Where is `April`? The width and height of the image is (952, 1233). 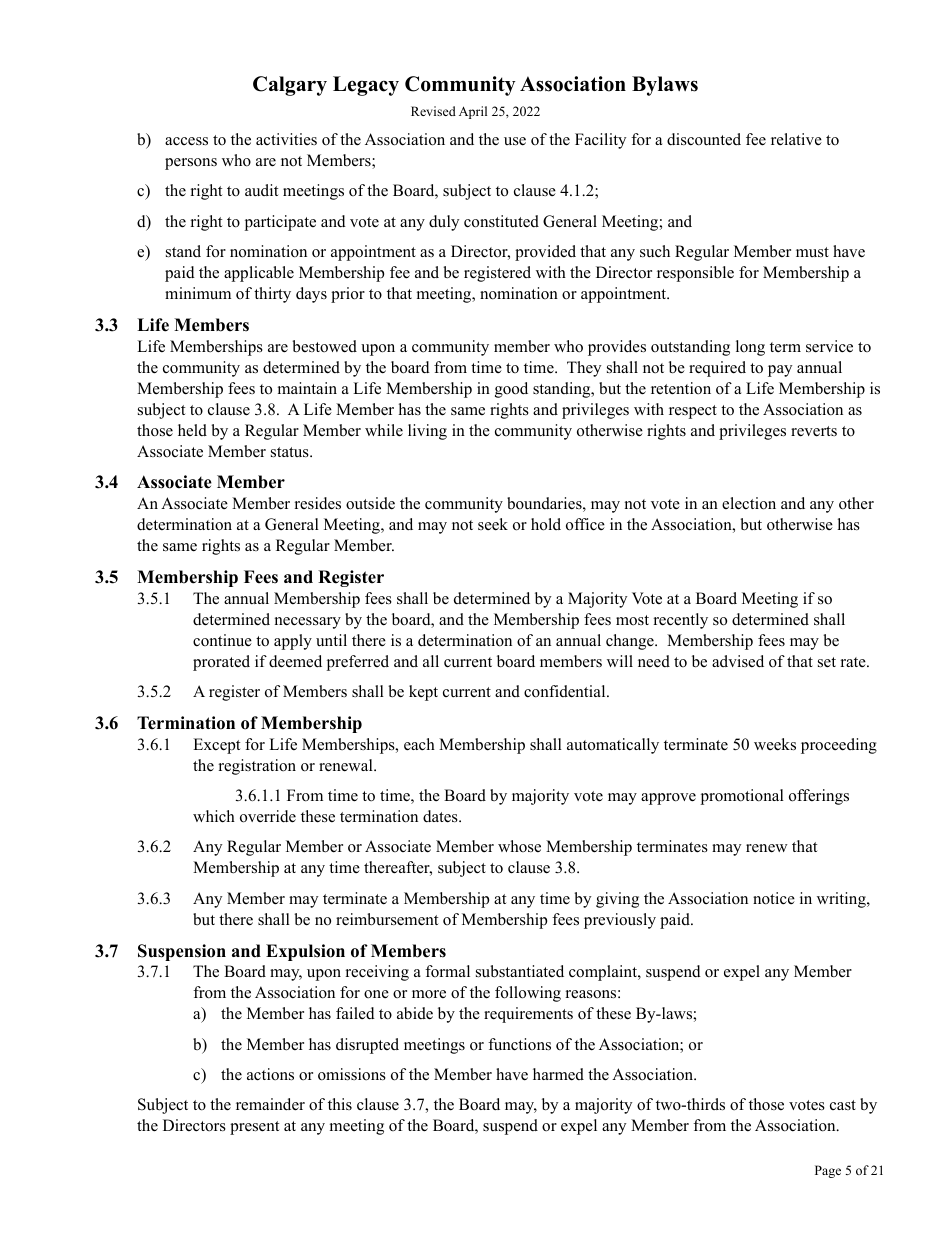 April is located at coordinates (473, 112).
